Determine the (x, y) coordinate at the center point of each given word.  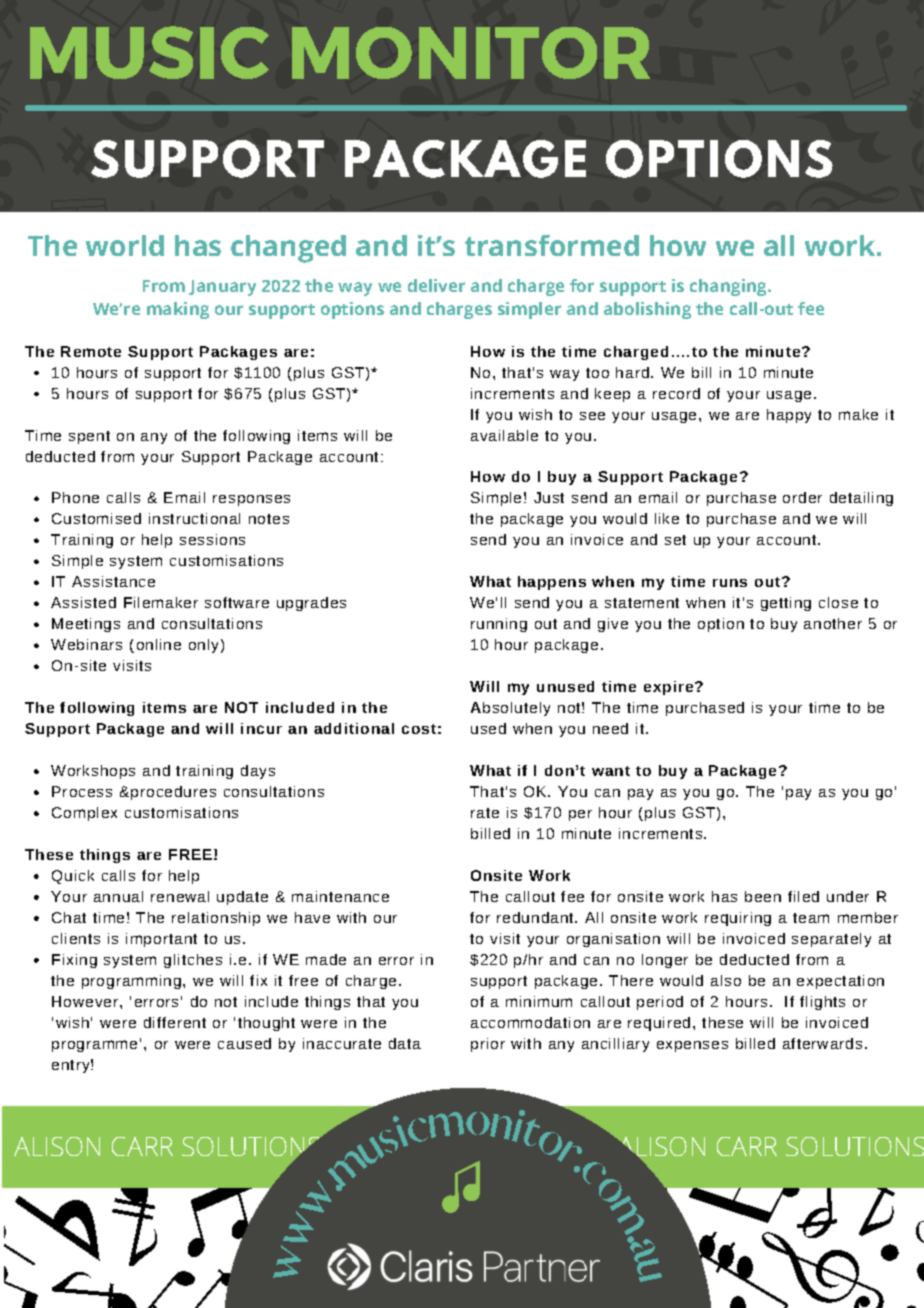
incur (261, 728)
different (175, 1022)
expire (668, 688)
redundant (536, 917)
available (504, 435)
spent (89, 437)
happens (552, 583)
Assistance (113, 581)
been (763, 896)
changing (729, 287)
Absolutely (510, 709)
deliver (436, 285)
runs (730, 583)
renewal (180, 896)
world (125, 245)
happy (789, 416)
